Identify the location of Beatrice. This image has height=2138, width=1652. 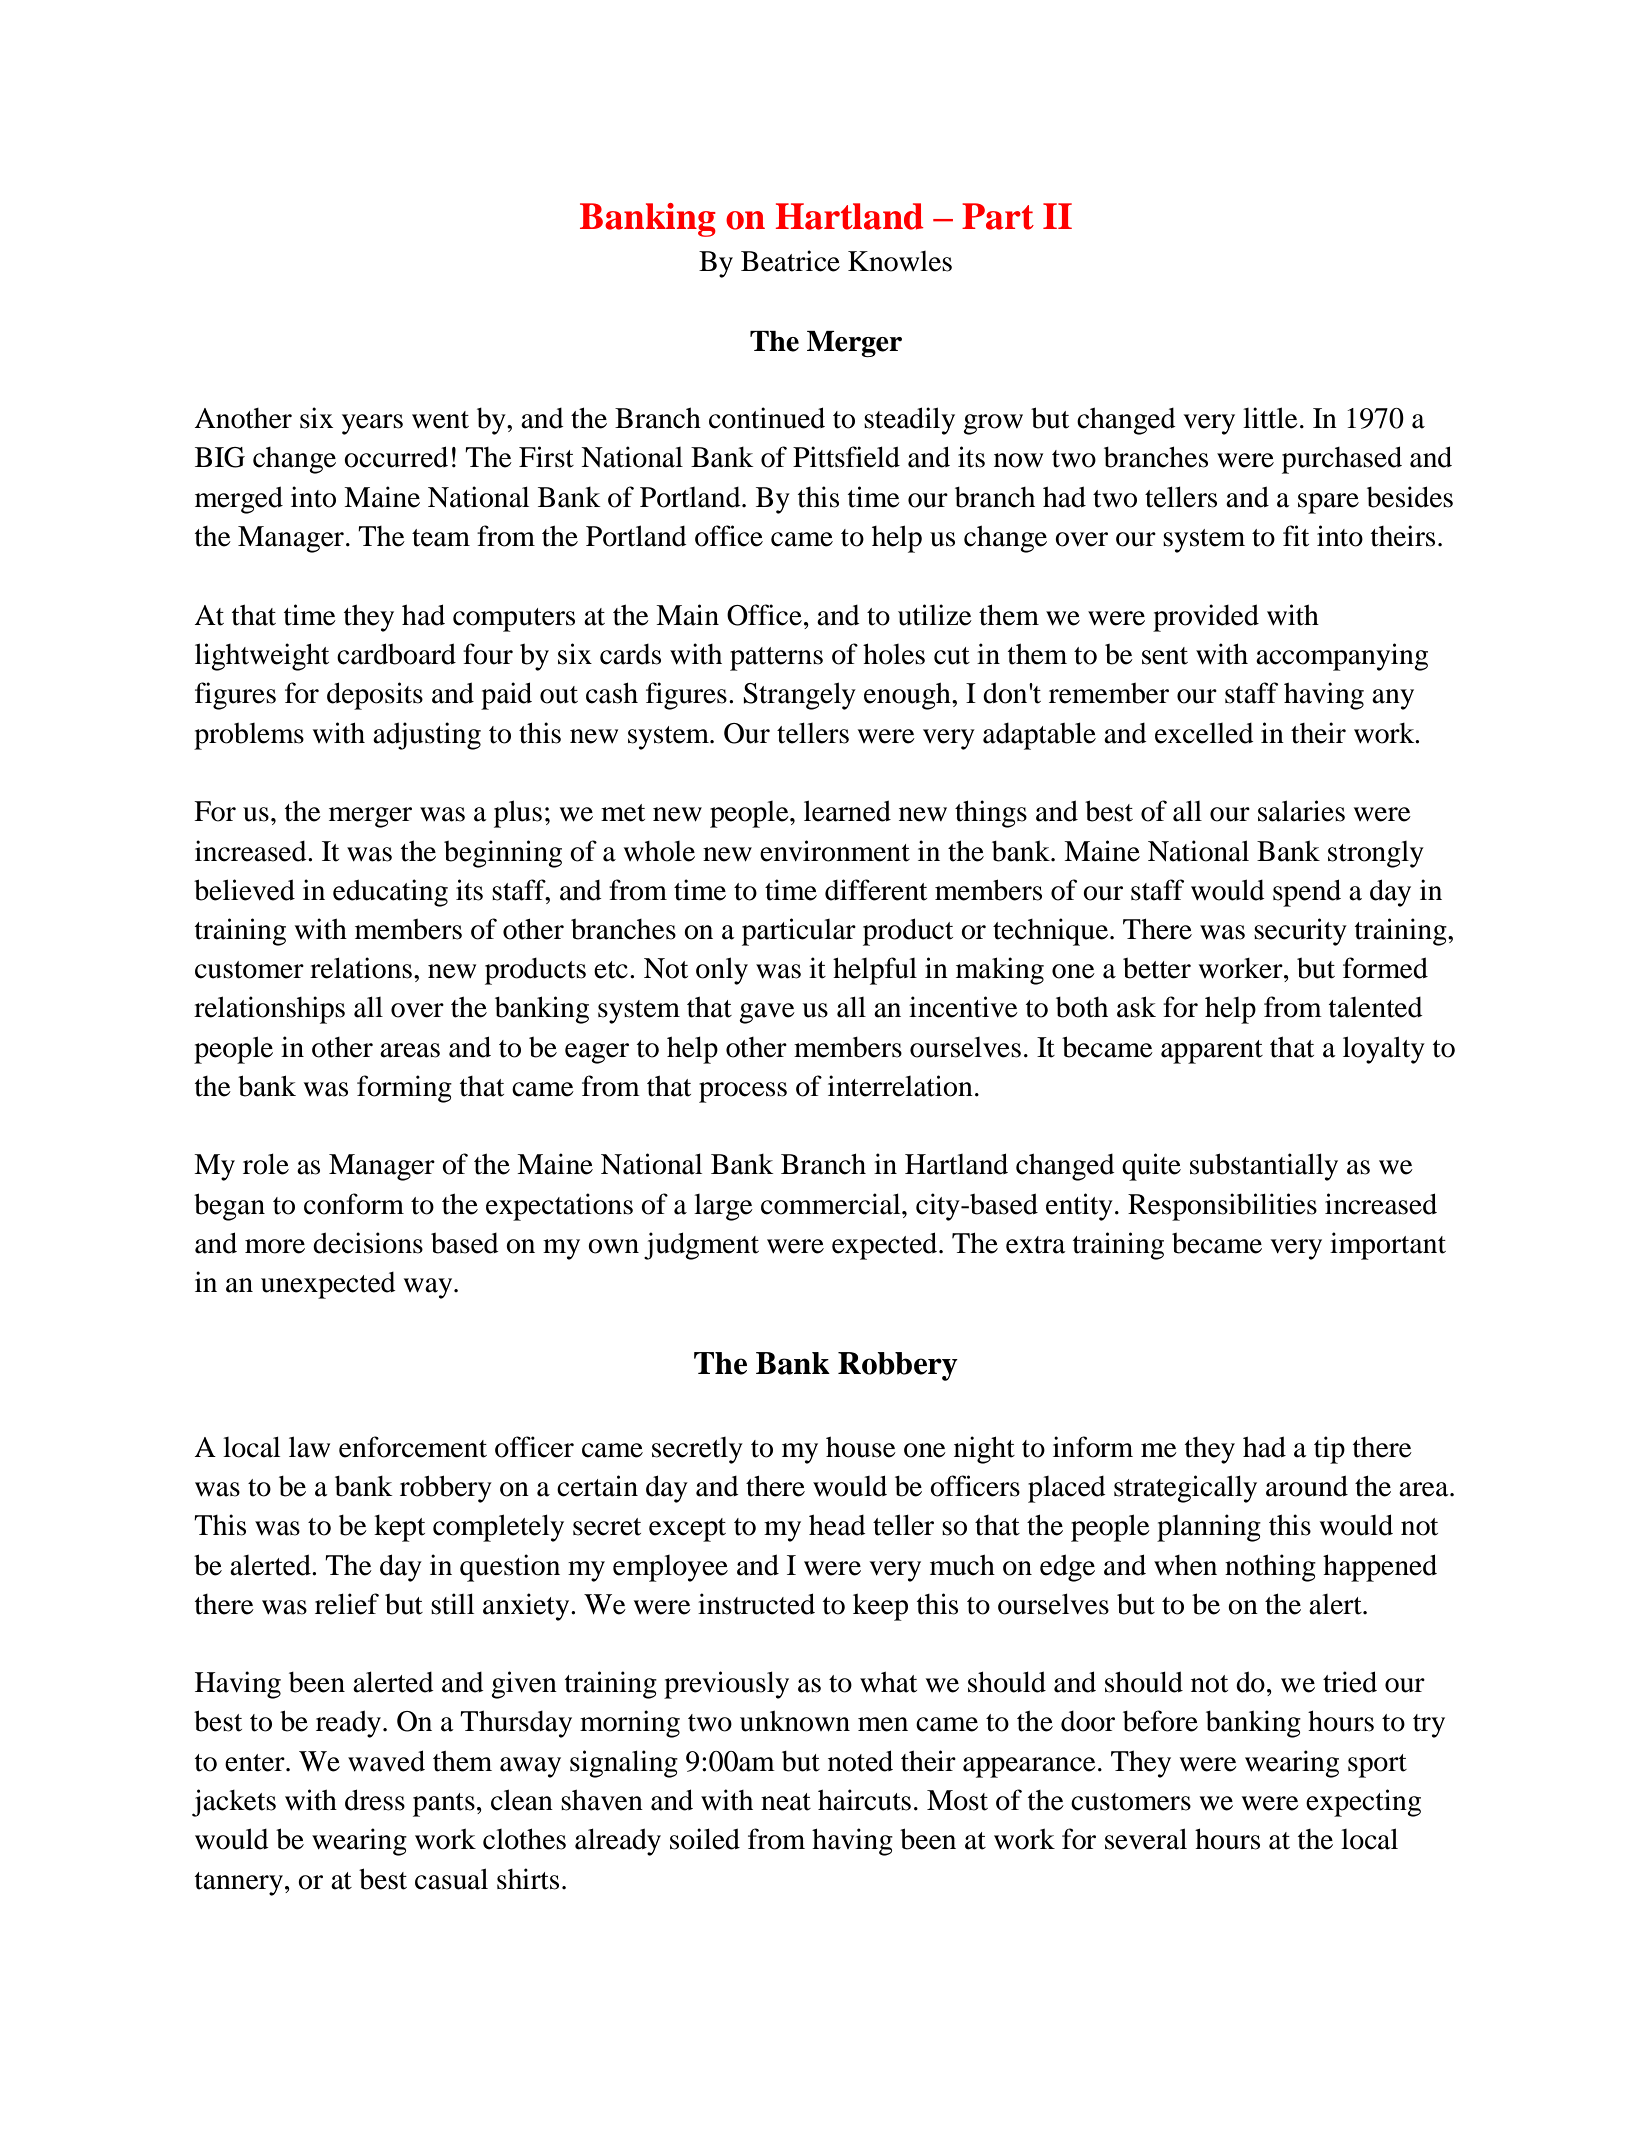
(790, 261).
